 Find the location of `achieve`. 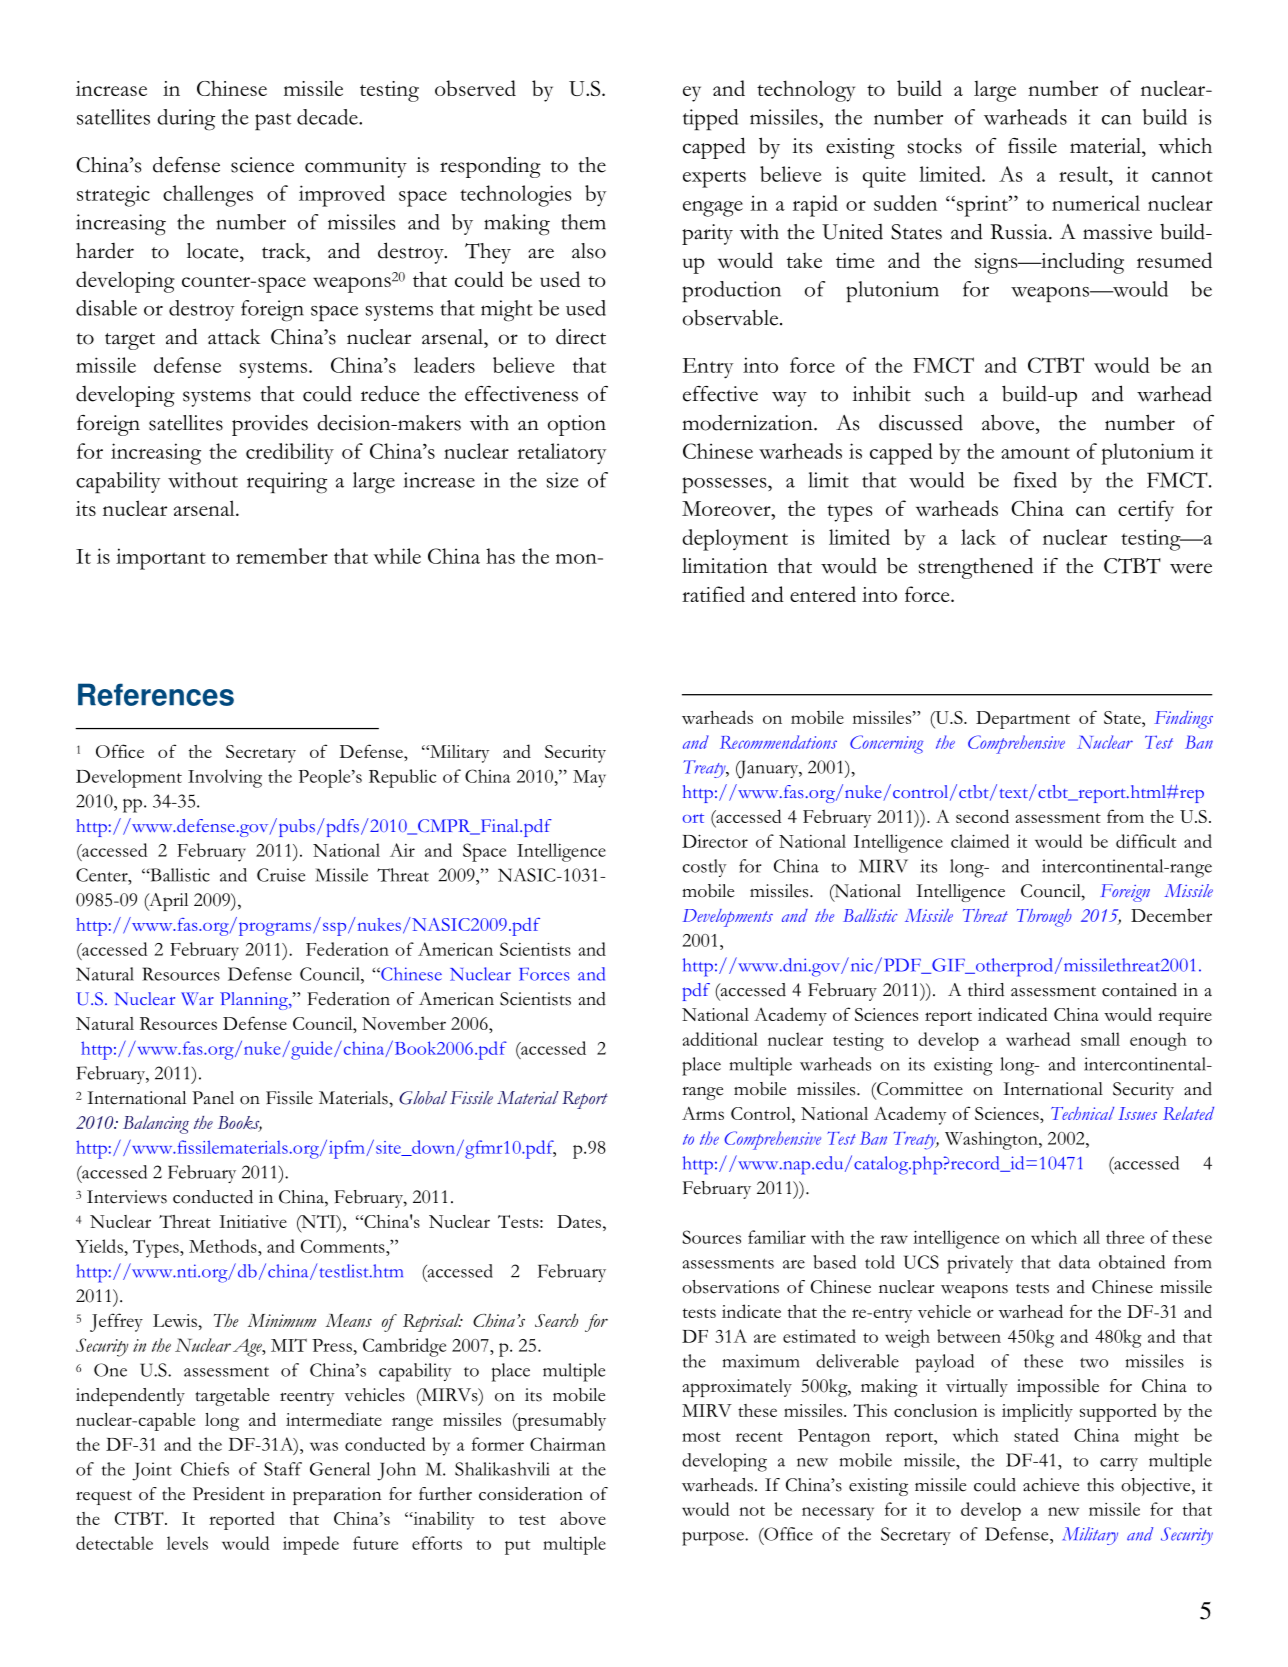

achieve is located at coordinates (1051, 1485).
